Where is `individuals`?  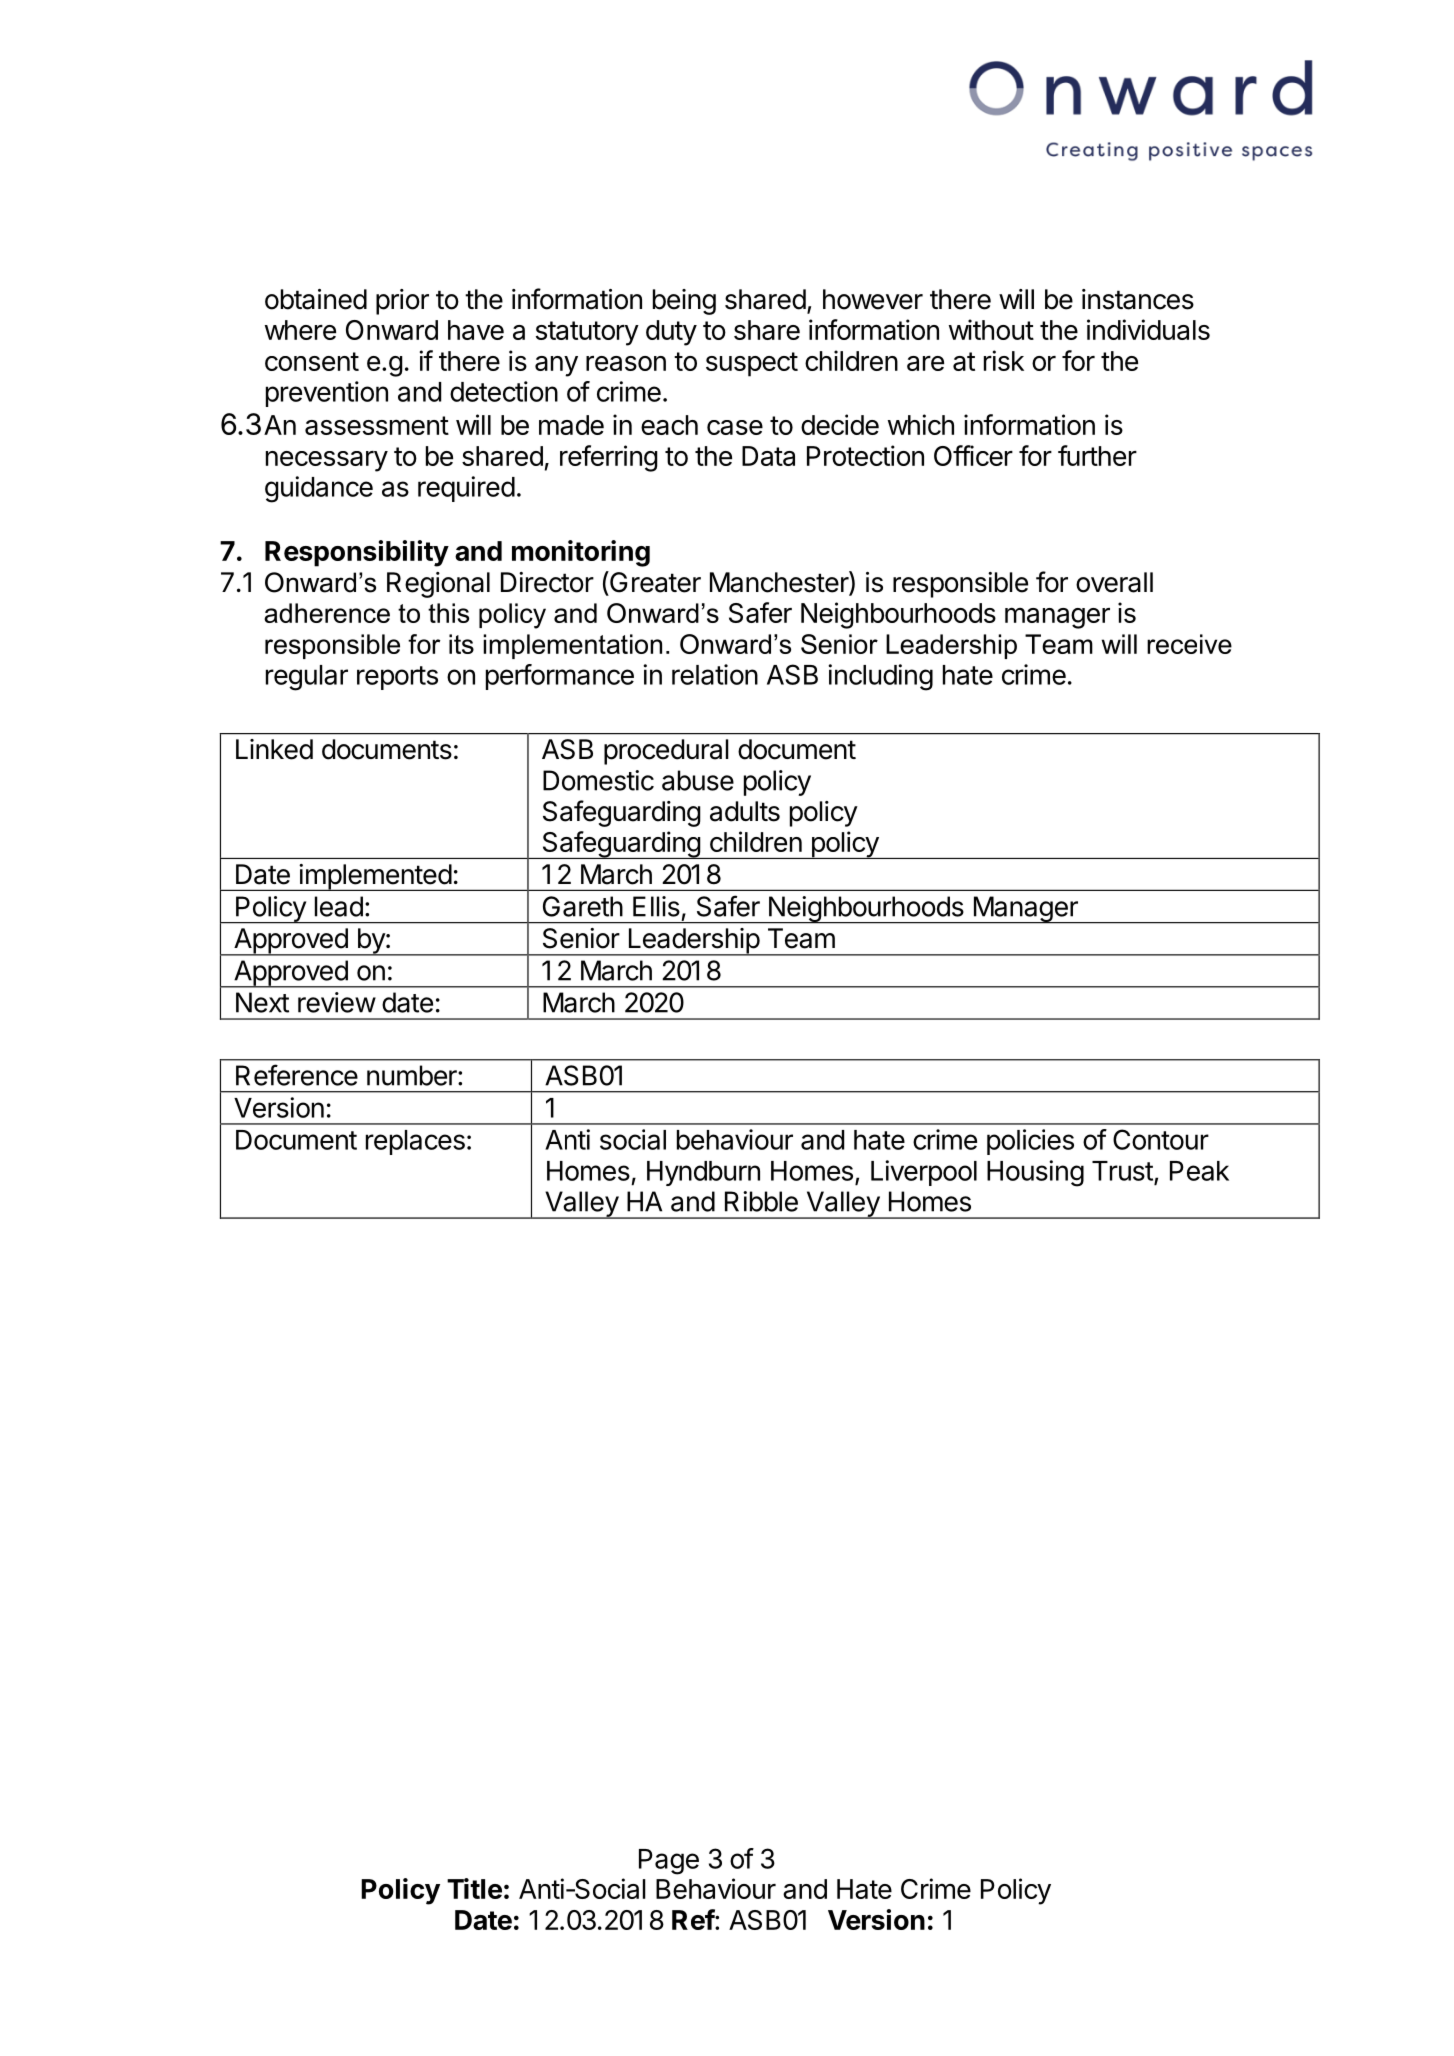
individuals is located at coordinates (1148, 329).
